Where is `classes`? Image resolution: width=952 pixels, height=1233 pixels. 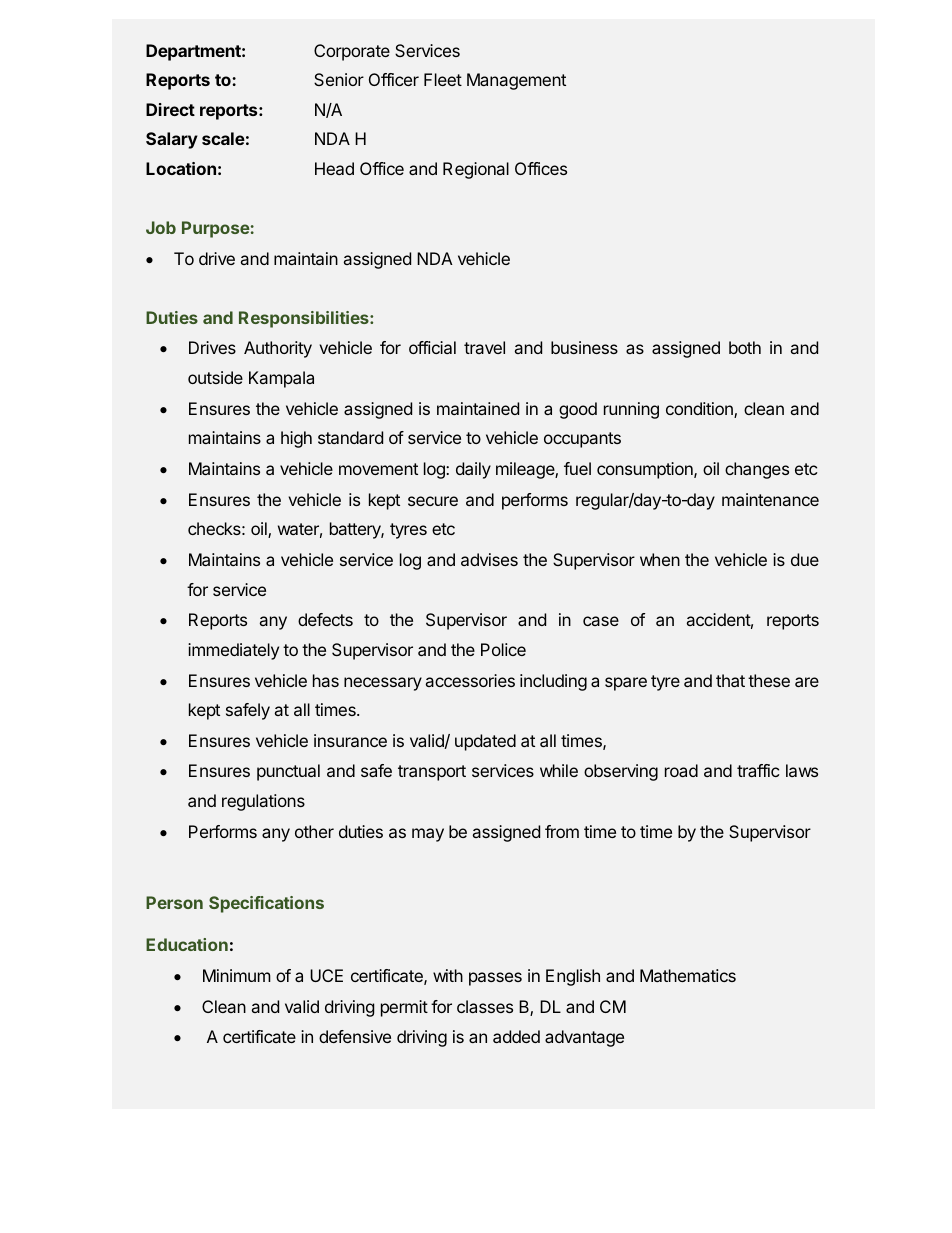 classes is located at coordinates (485, 1006).
